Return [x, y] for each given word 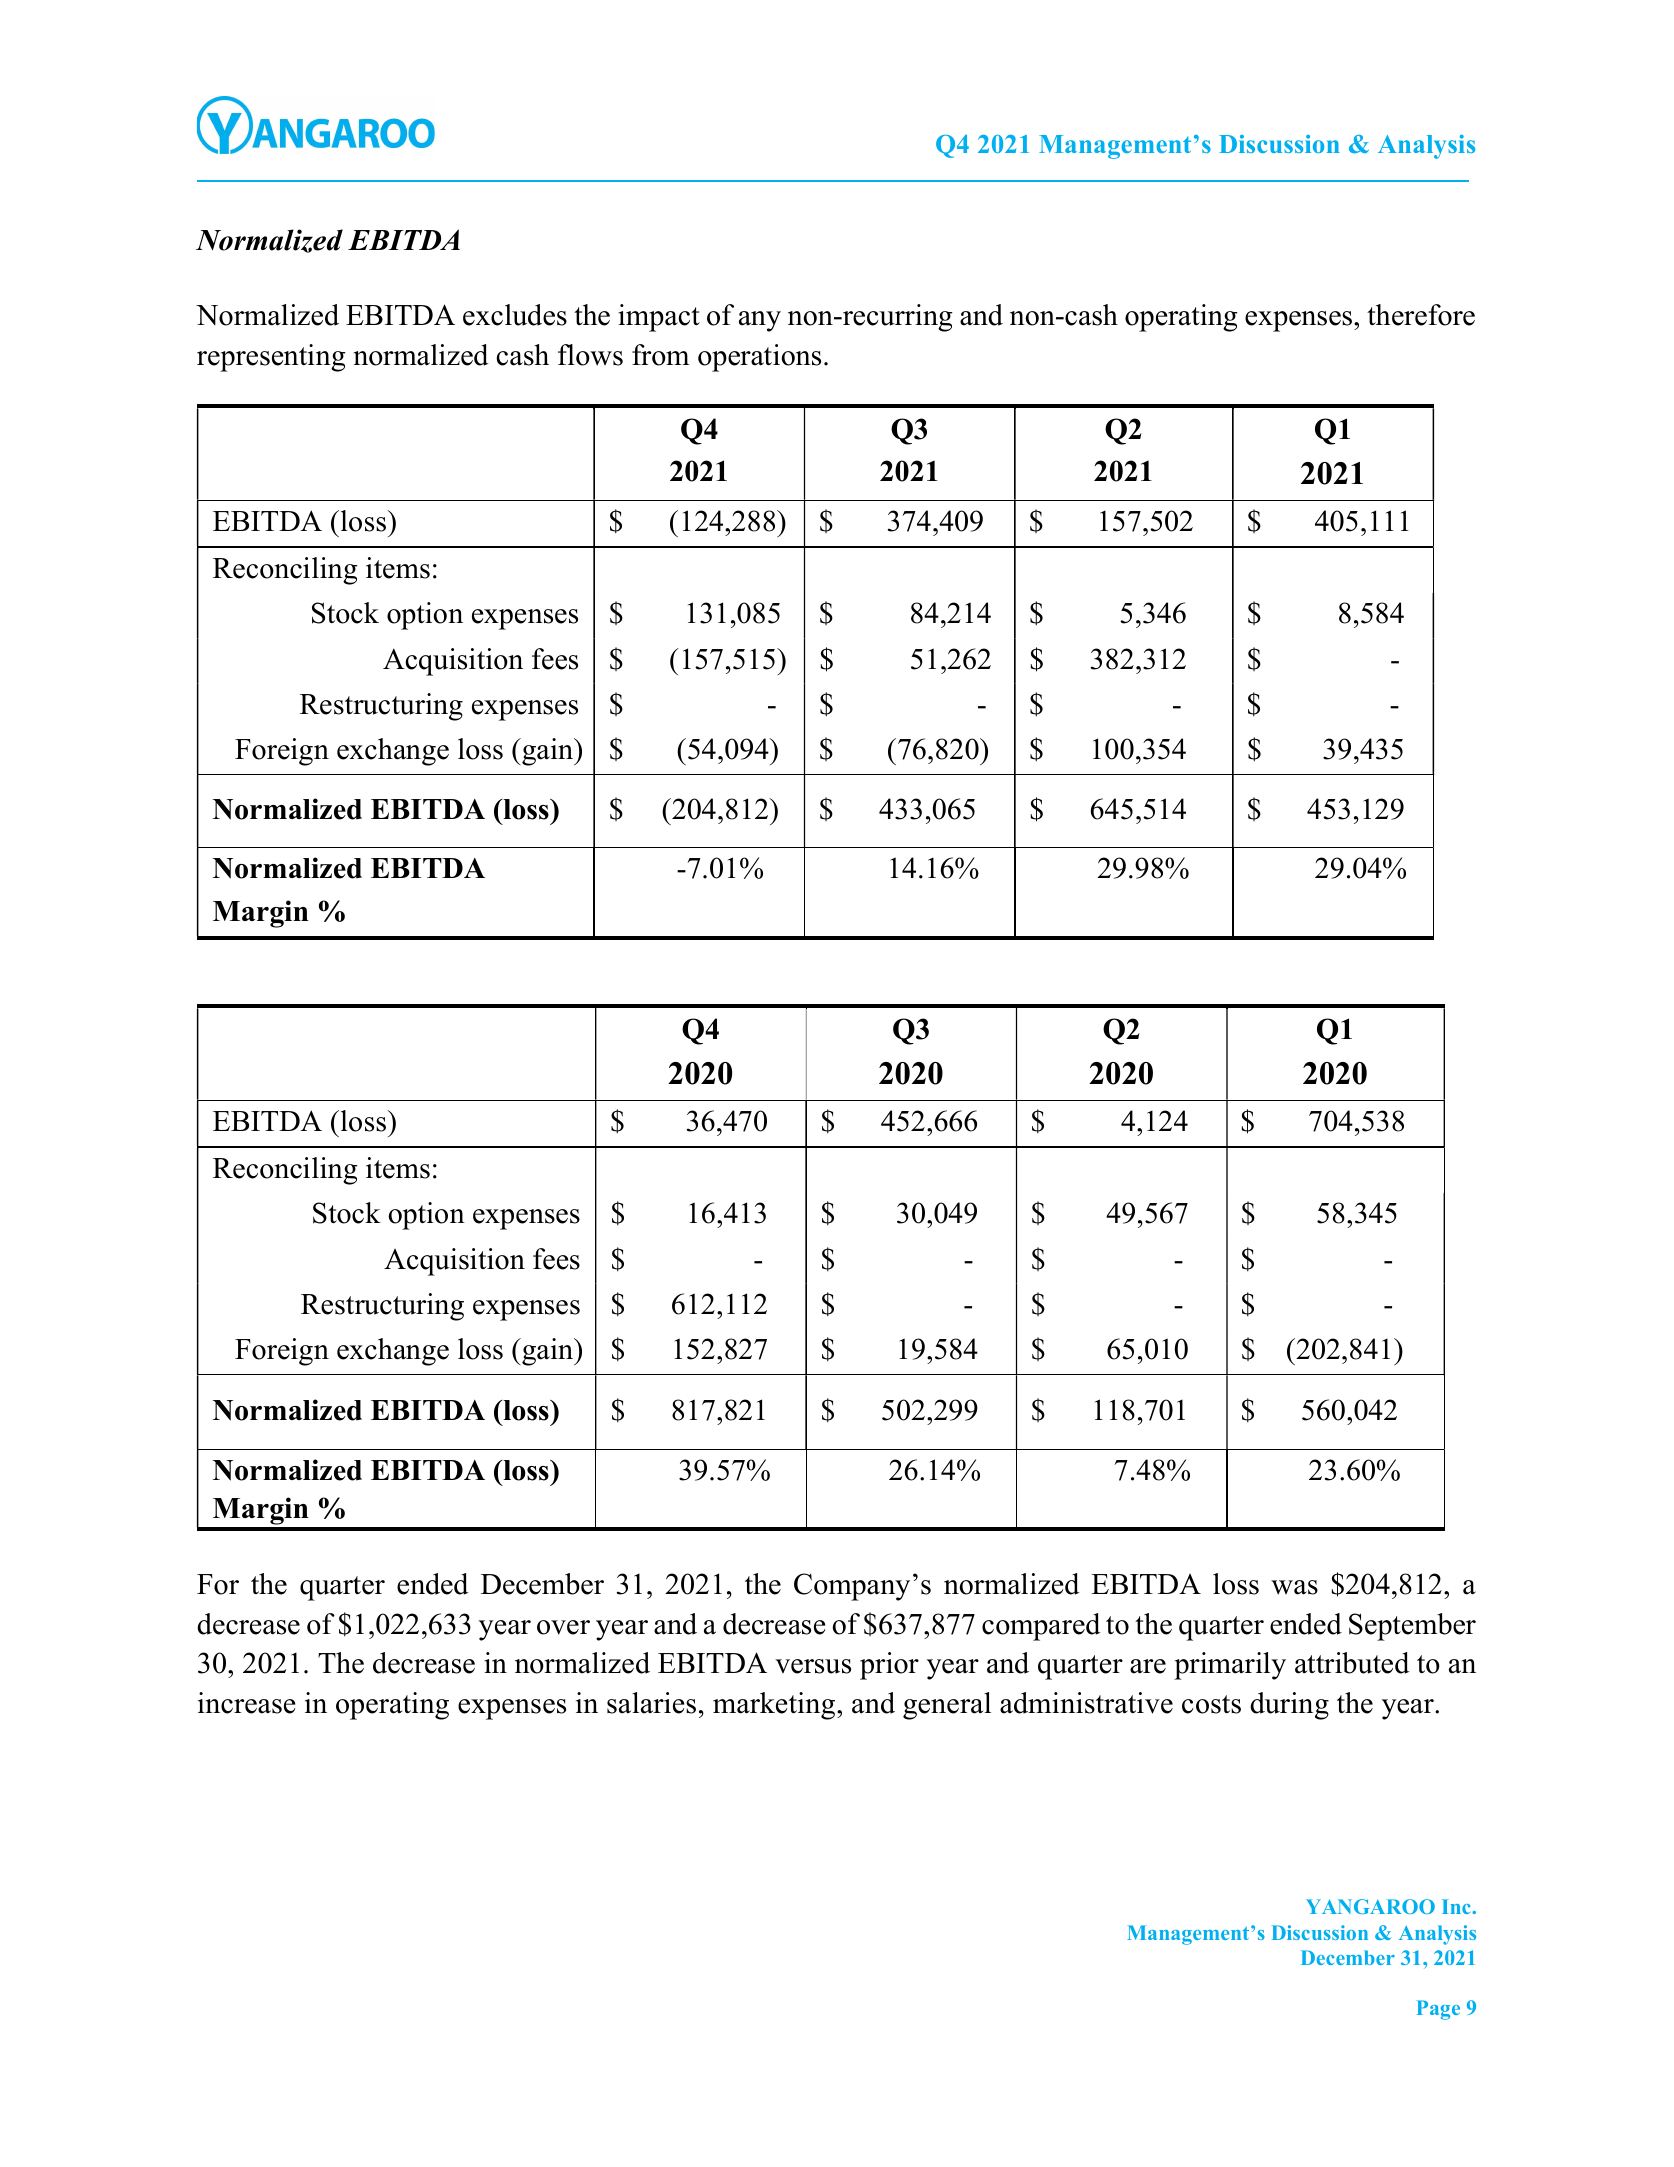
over [563, 1627]
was [1294, 1587]
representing [271, 358]
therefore [1421, 315]
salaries [651, 1703]
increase [246, 1703]
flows [590, 355]
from [660, 355]
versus [813, 1666]
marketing [775, 1706]
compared [1041, 1627]
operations [759, 358]
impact [659, 318]
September [1412, 1627]
